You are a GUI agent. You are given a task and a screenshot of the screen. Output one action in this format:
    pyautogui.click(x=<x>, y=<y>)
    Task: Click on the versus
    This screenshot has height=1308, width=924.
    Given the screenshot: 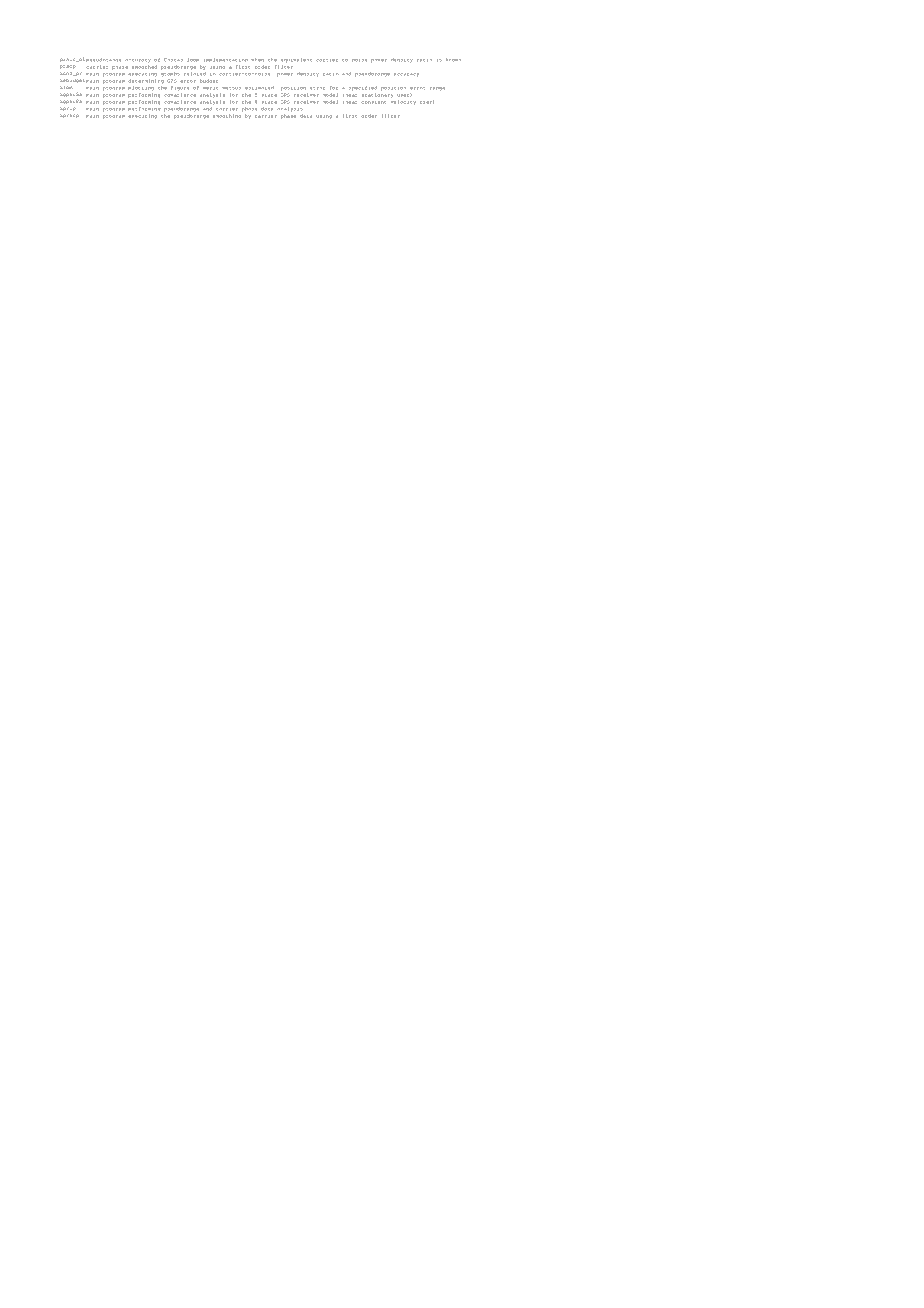 What is the action you would take?
    pyautogui.click(x=232, y=88)
